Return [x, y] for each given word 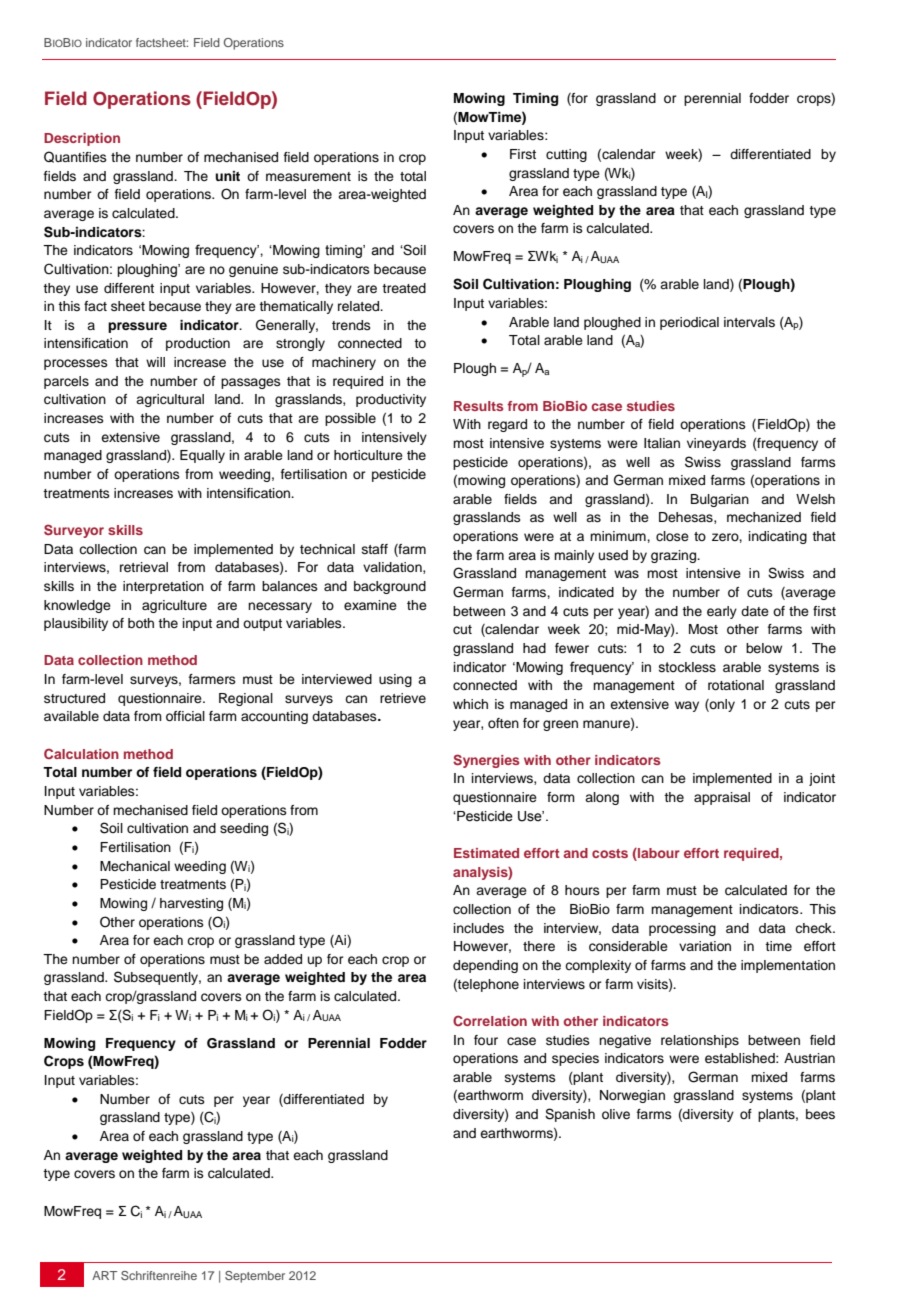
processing [682, 929]
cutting [566, 155]
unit [227, 176]
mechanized [764, 517]
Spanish [570, 1115]
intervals [749, 322]
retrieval [144, 567]
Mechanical [135, 866]
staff [375, 549]
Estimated [486, 853]
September [255, 1277]
